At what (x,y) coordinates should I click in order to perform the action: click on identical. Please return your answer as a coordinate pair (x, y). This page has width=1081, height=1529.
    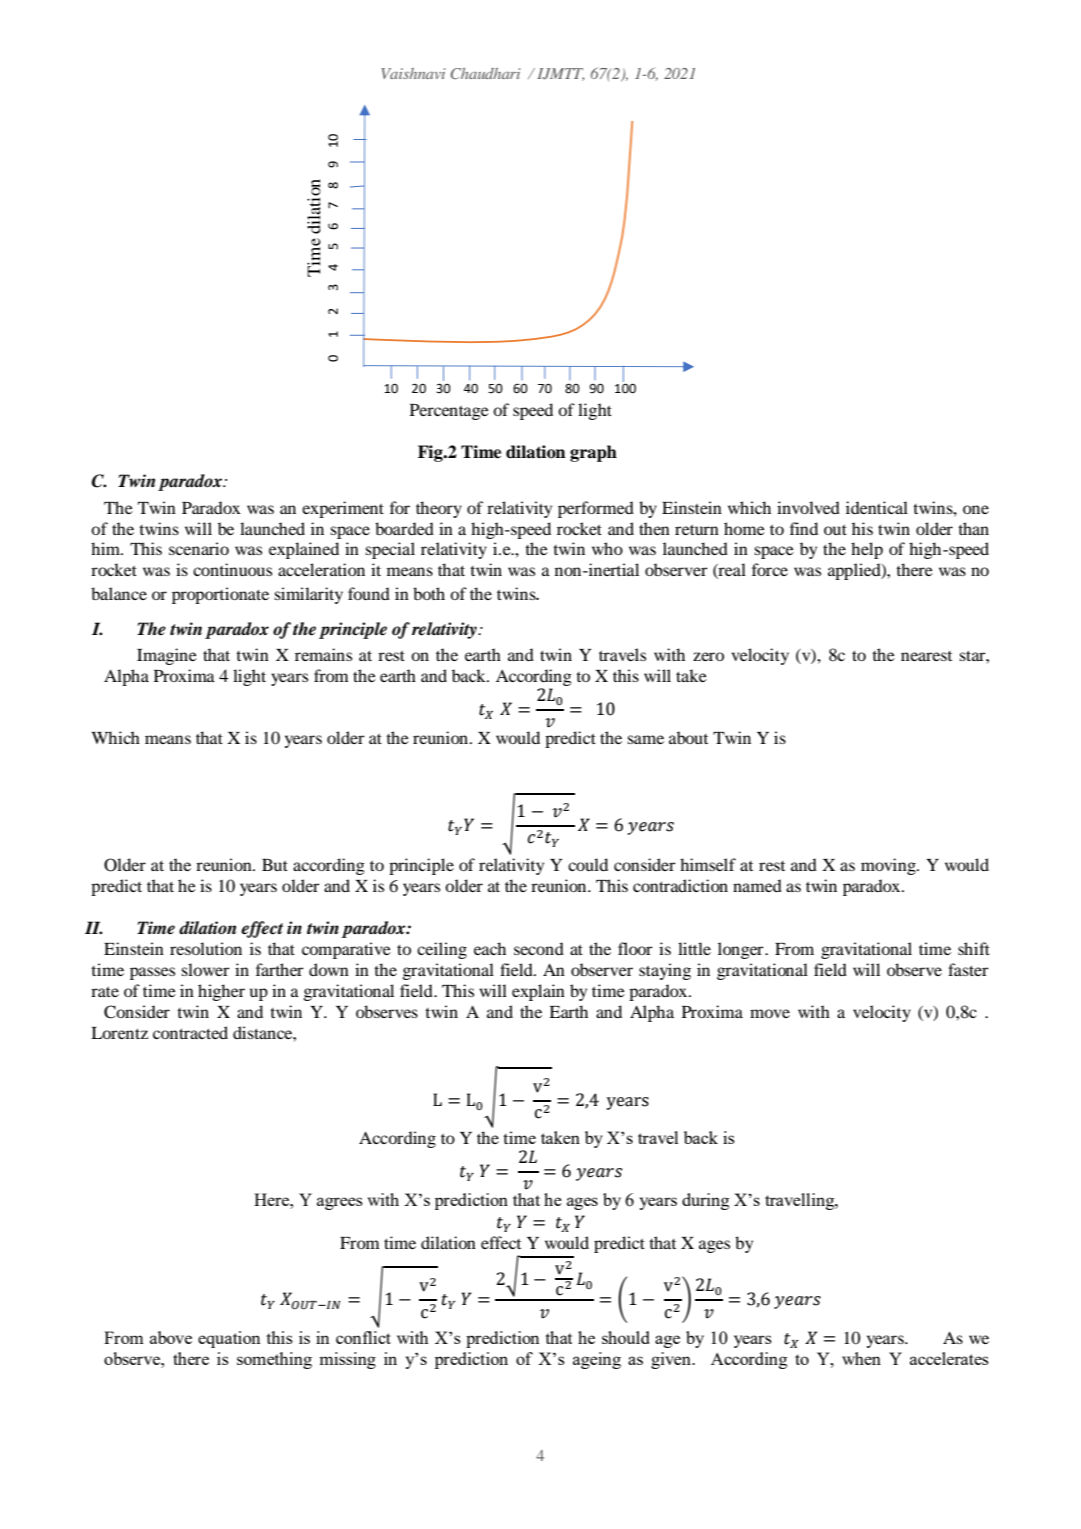
    Looking at the image, I should click on (877, 507).
